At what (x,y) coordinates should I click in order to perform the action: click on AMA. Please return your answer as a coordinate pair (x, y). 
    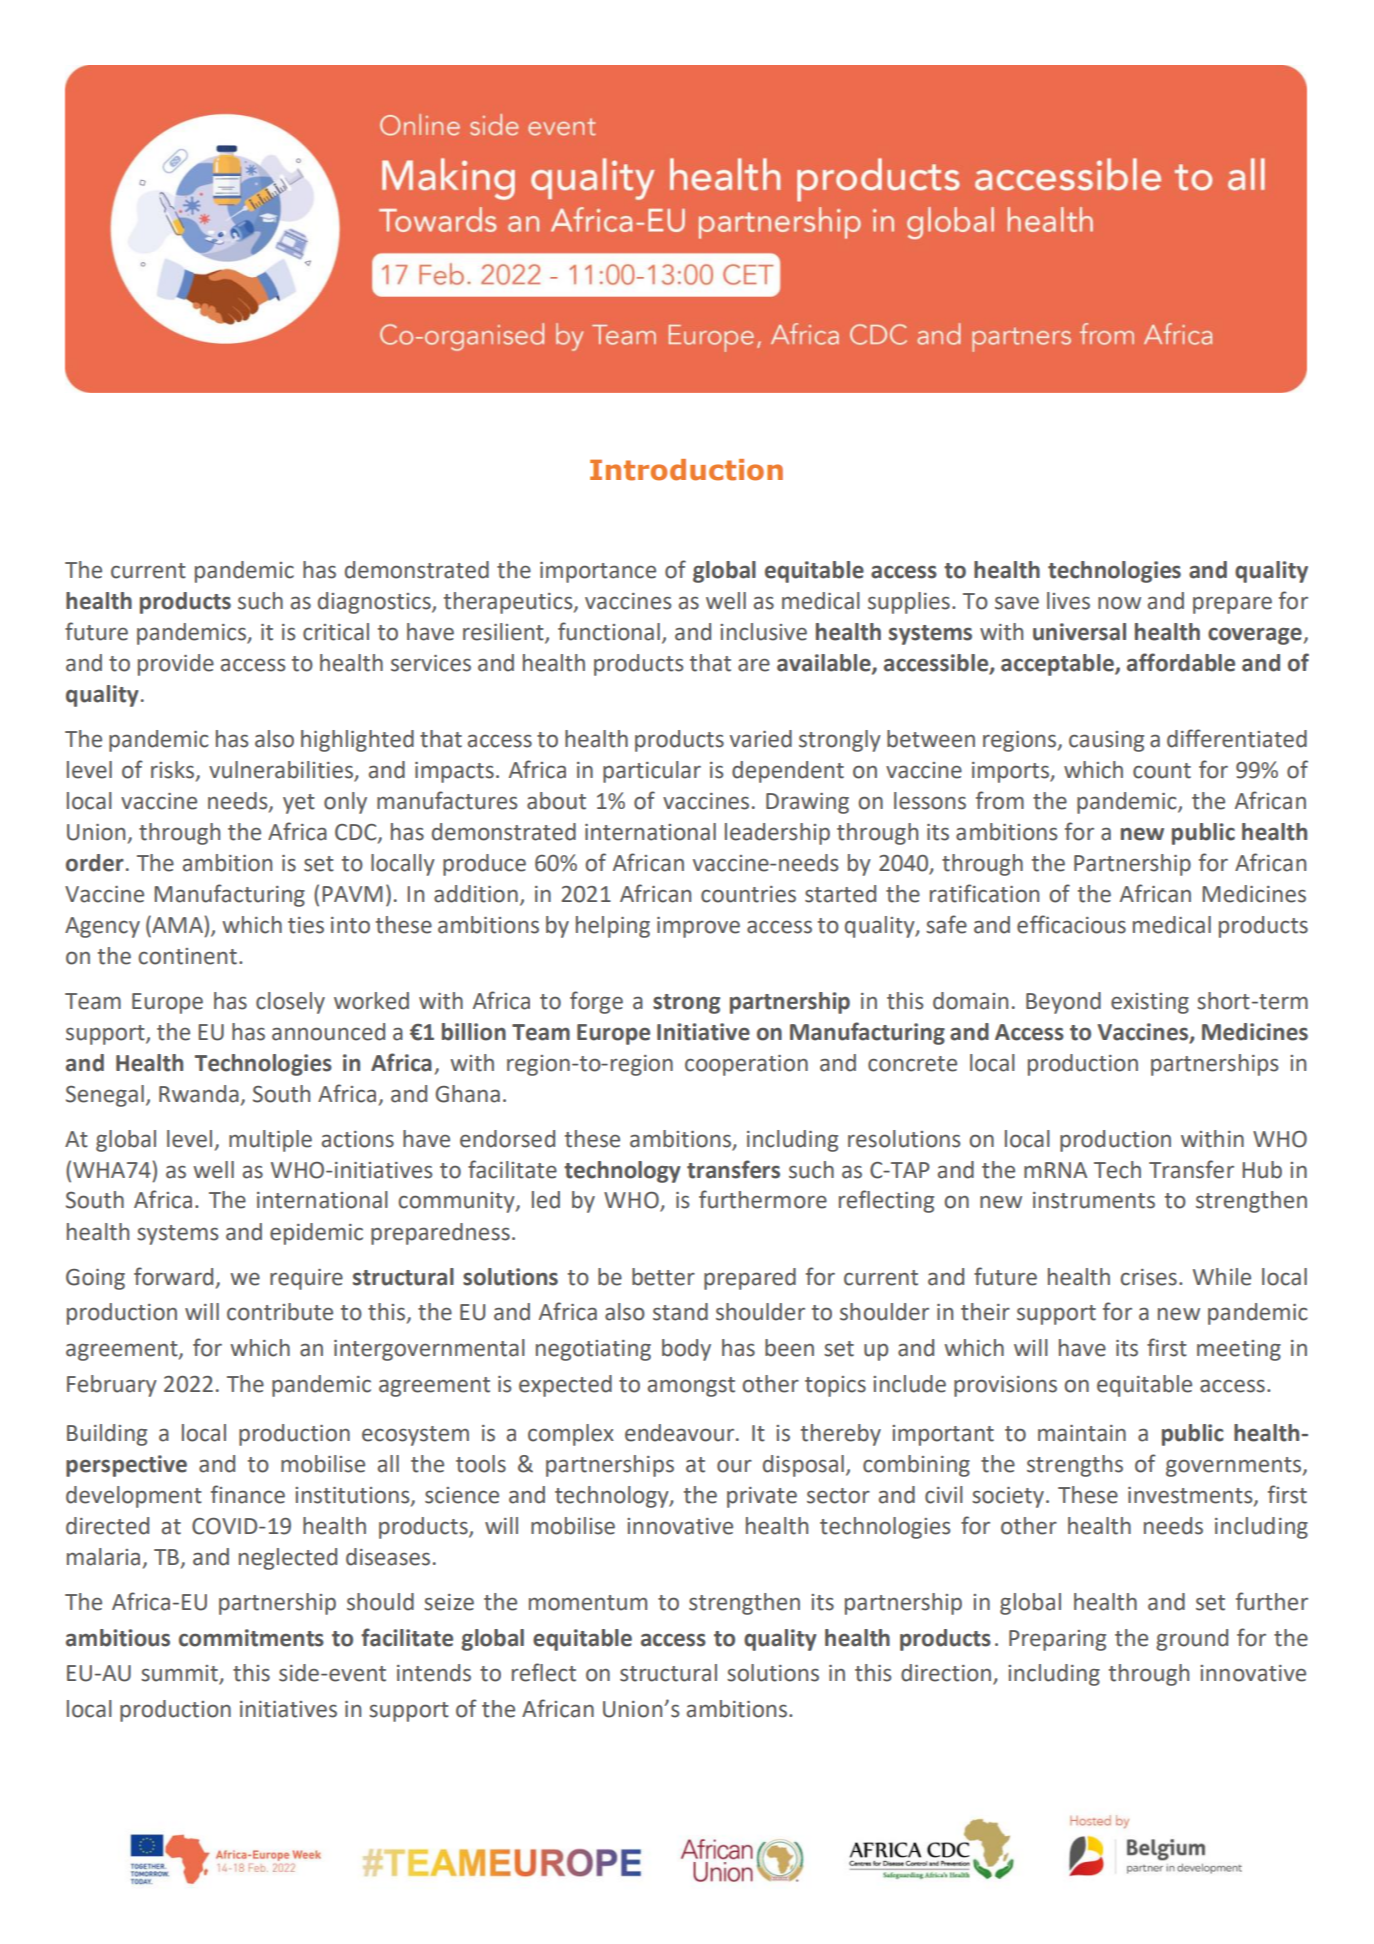
    Looking at the image, I should click on (177, 925).
